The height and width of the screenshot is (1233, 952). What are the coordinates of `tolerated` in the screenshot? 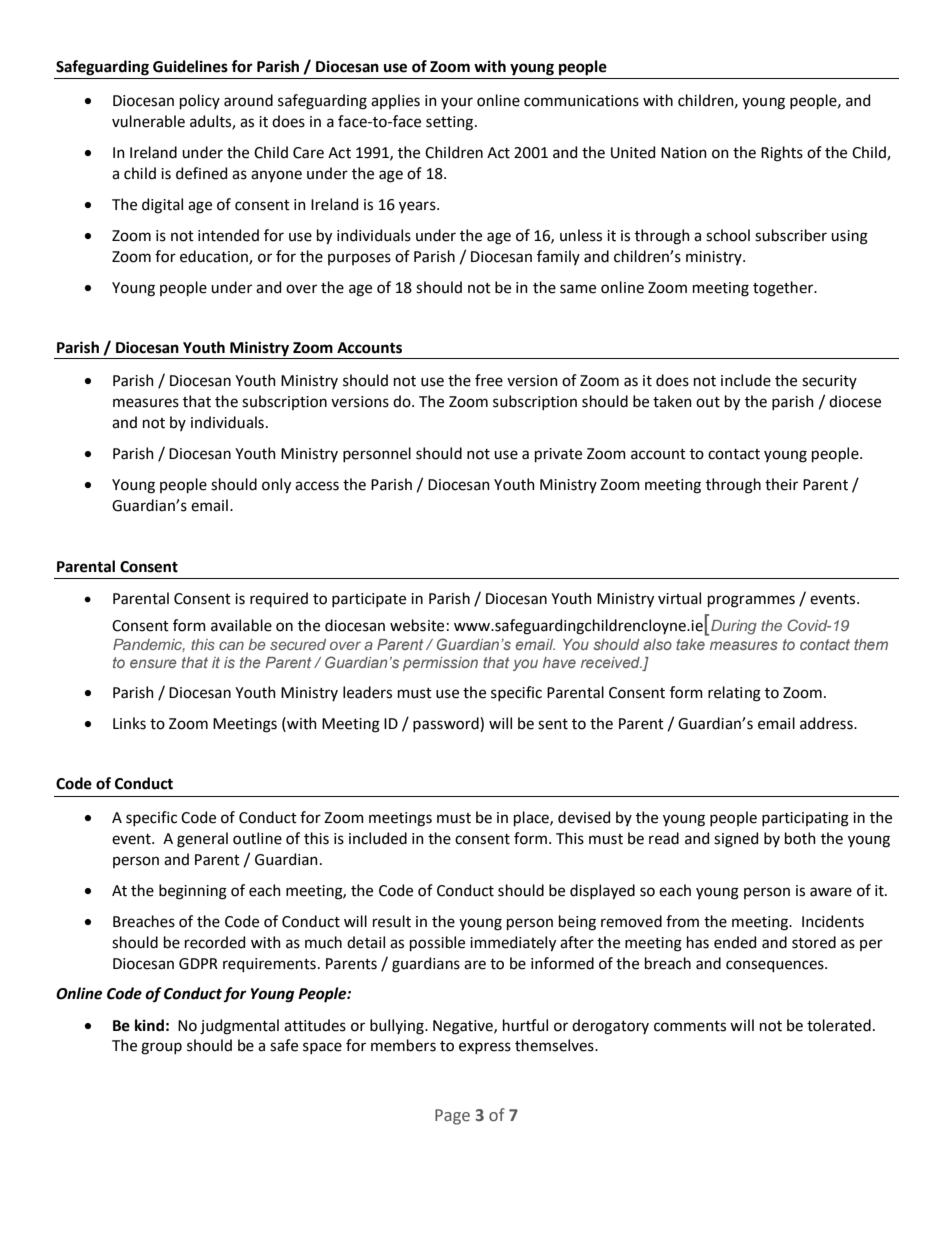 It's located at (839, 1025).
